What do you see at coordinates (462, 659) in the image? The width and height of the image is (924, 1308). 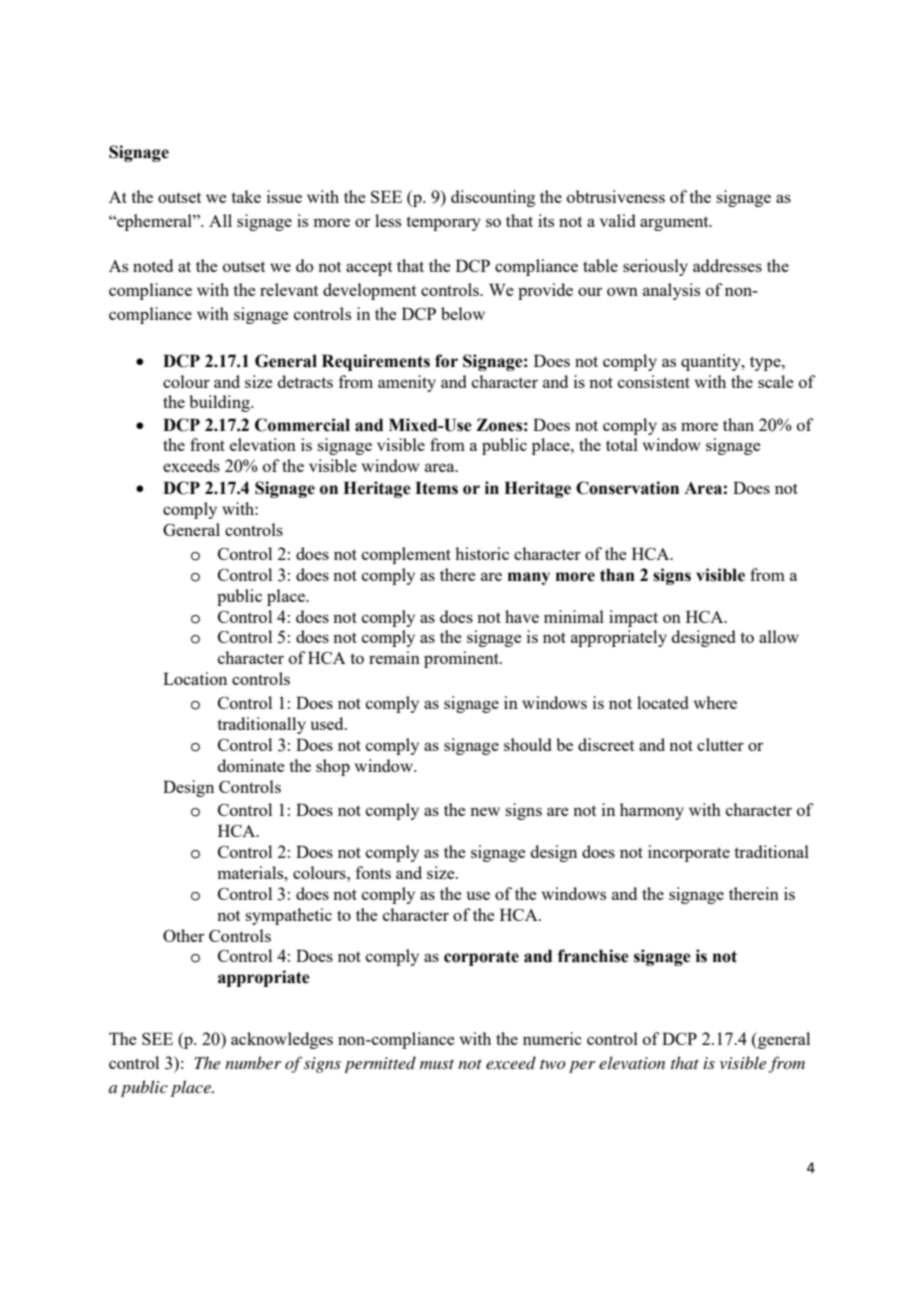 I see `prominent` at bounding box center [462, 659].
